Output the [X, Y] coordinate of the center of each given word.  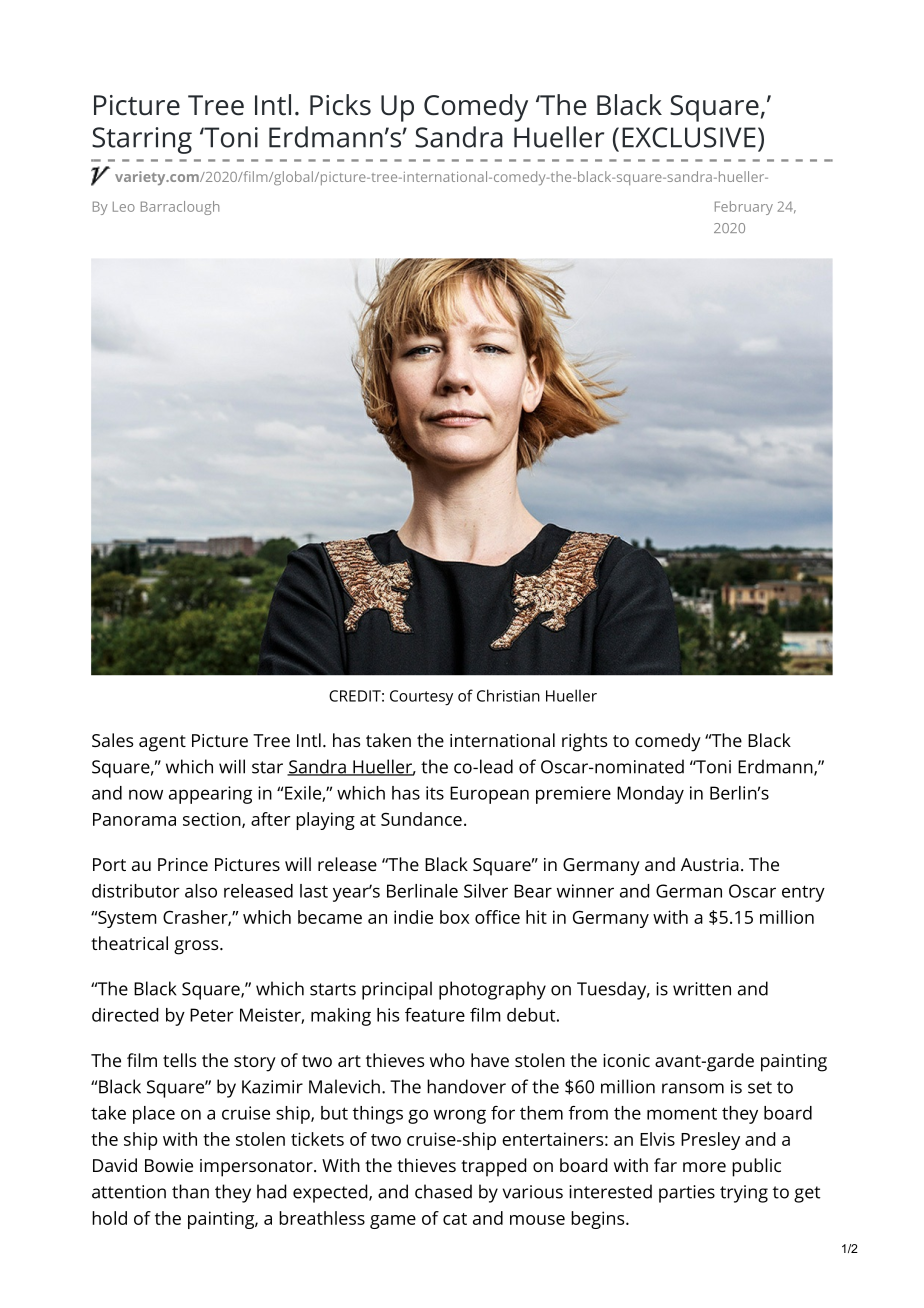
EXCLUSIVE [689, 137]
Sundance [421, 819]
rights [584, 742]
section [213, 820]
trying [744, 1194]
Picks [340, 105]
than [190, 1191]
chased [443, 1191]
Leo [124, 207]
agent [162, 743]
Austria [710, 864]
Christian [508, 695]
